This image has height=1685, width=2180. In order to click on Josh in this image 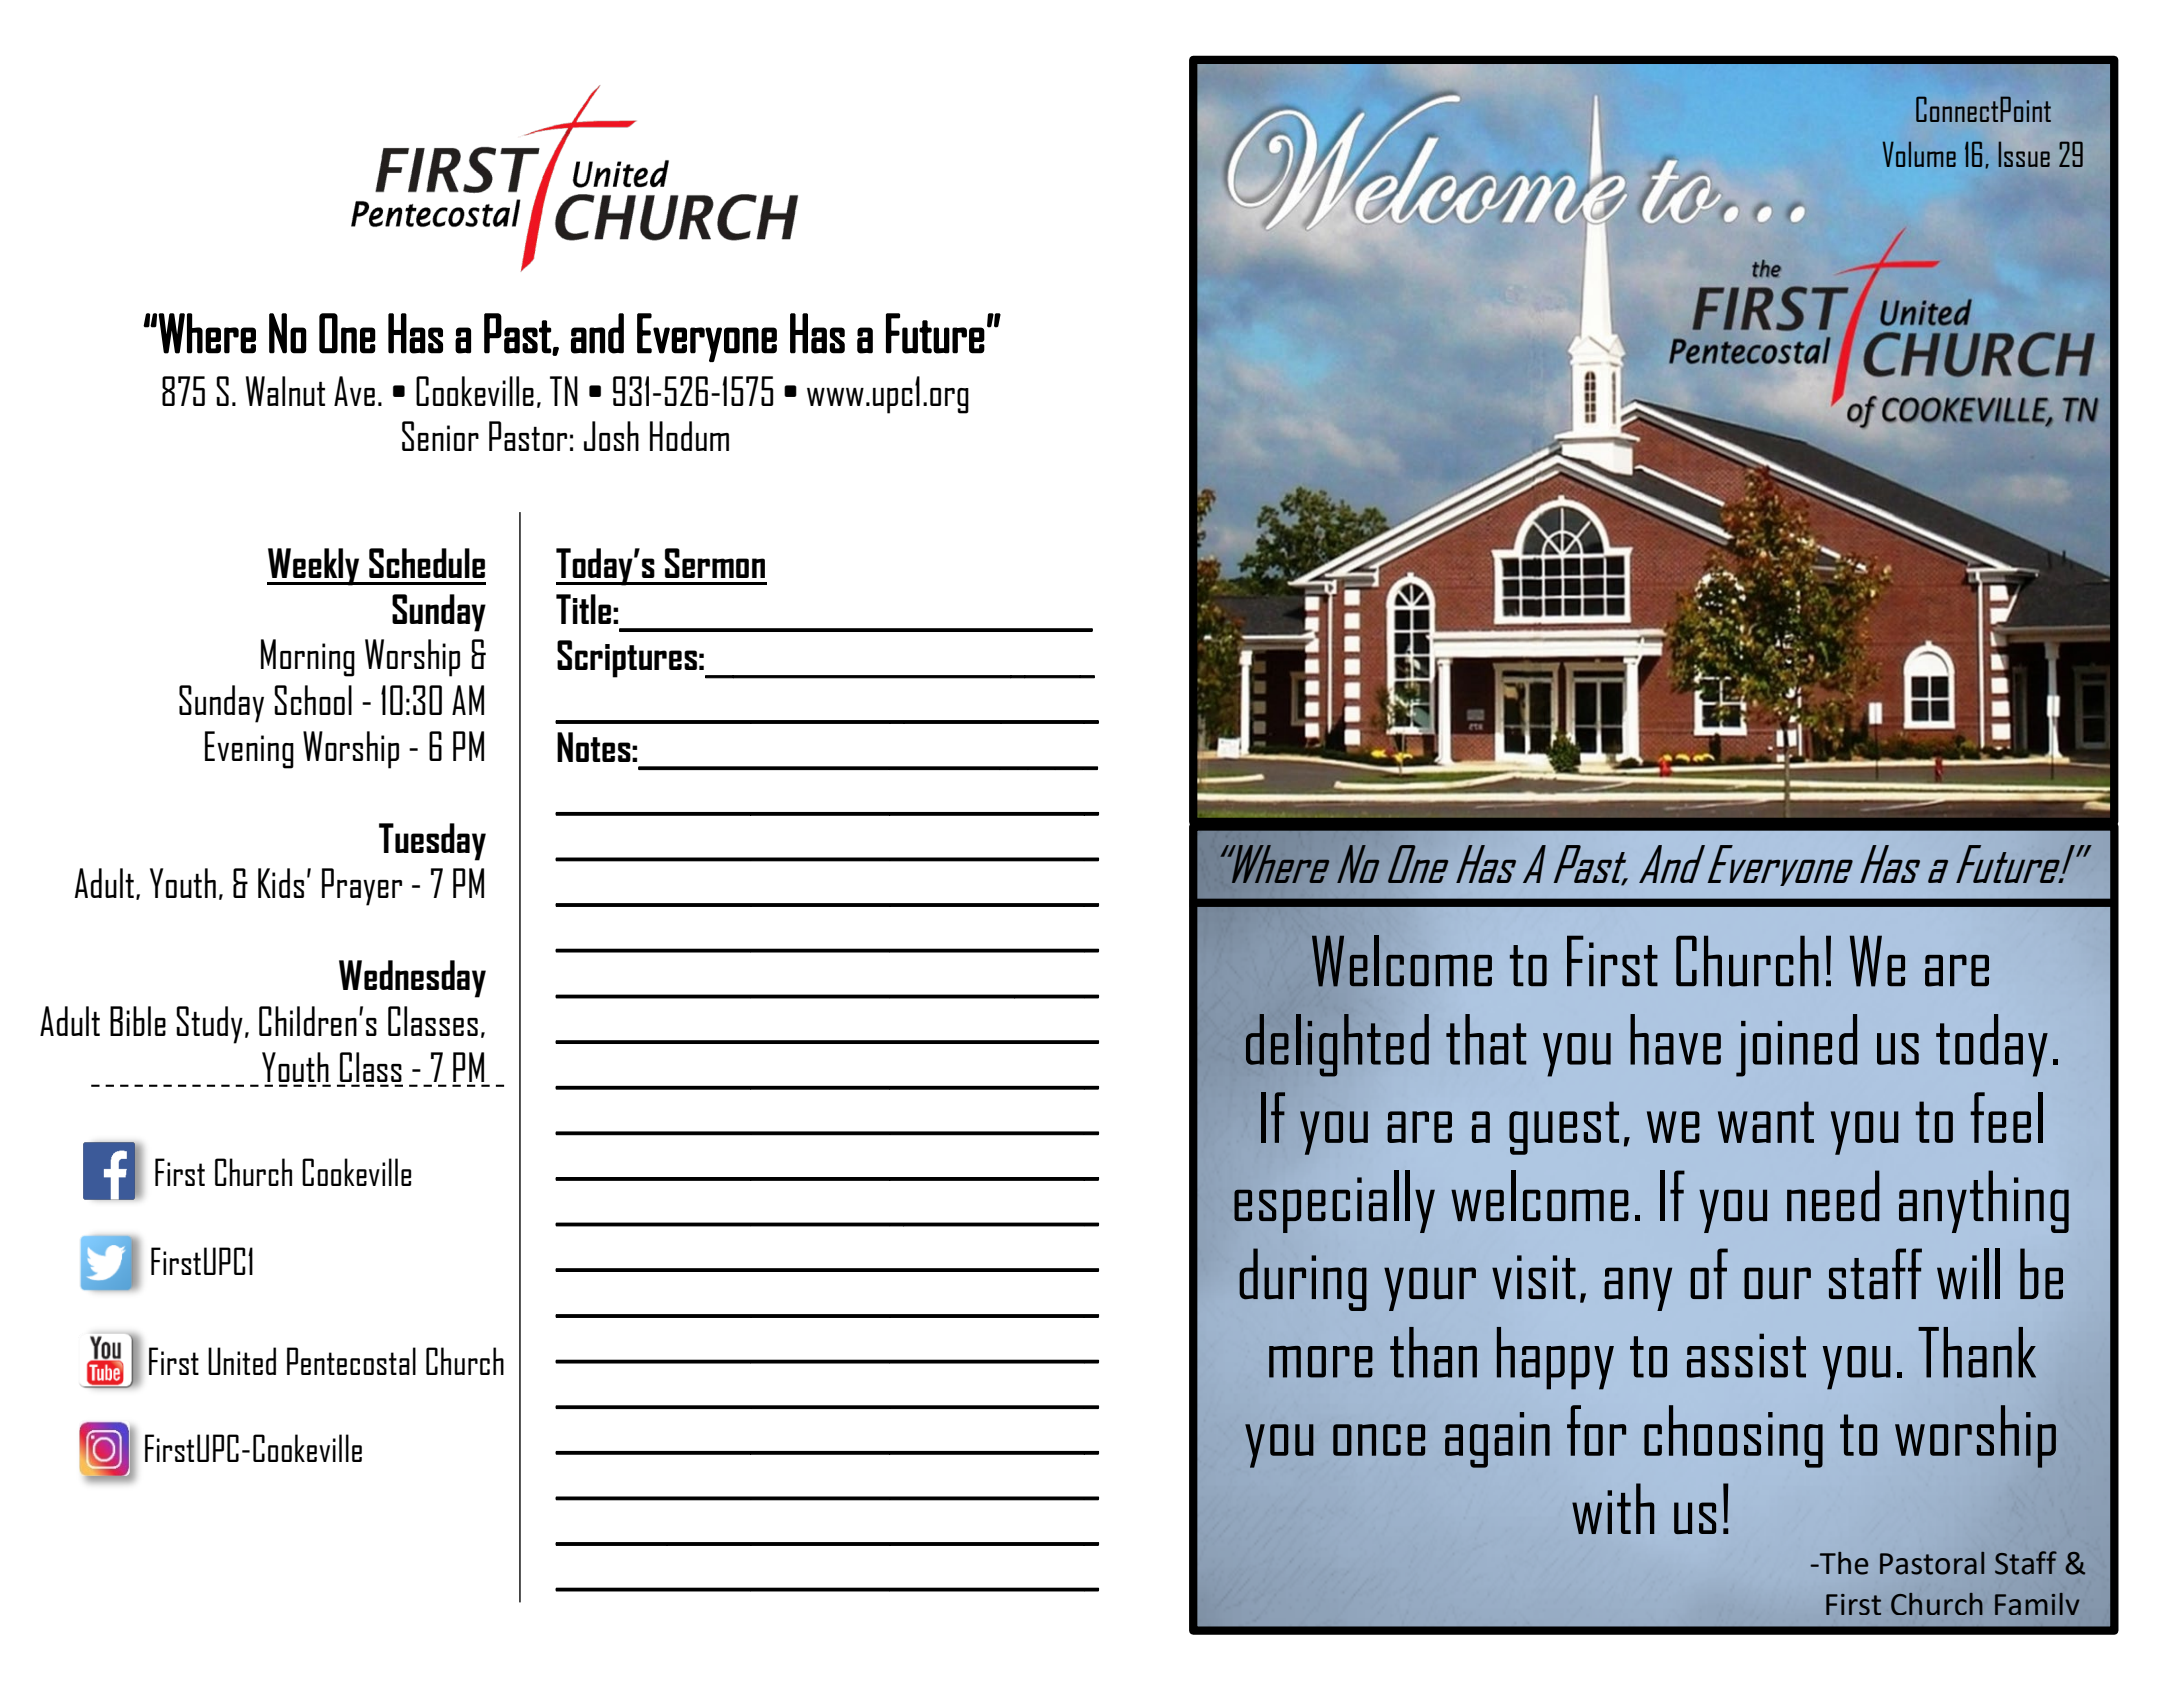, I will do `click(611, 436)`.
